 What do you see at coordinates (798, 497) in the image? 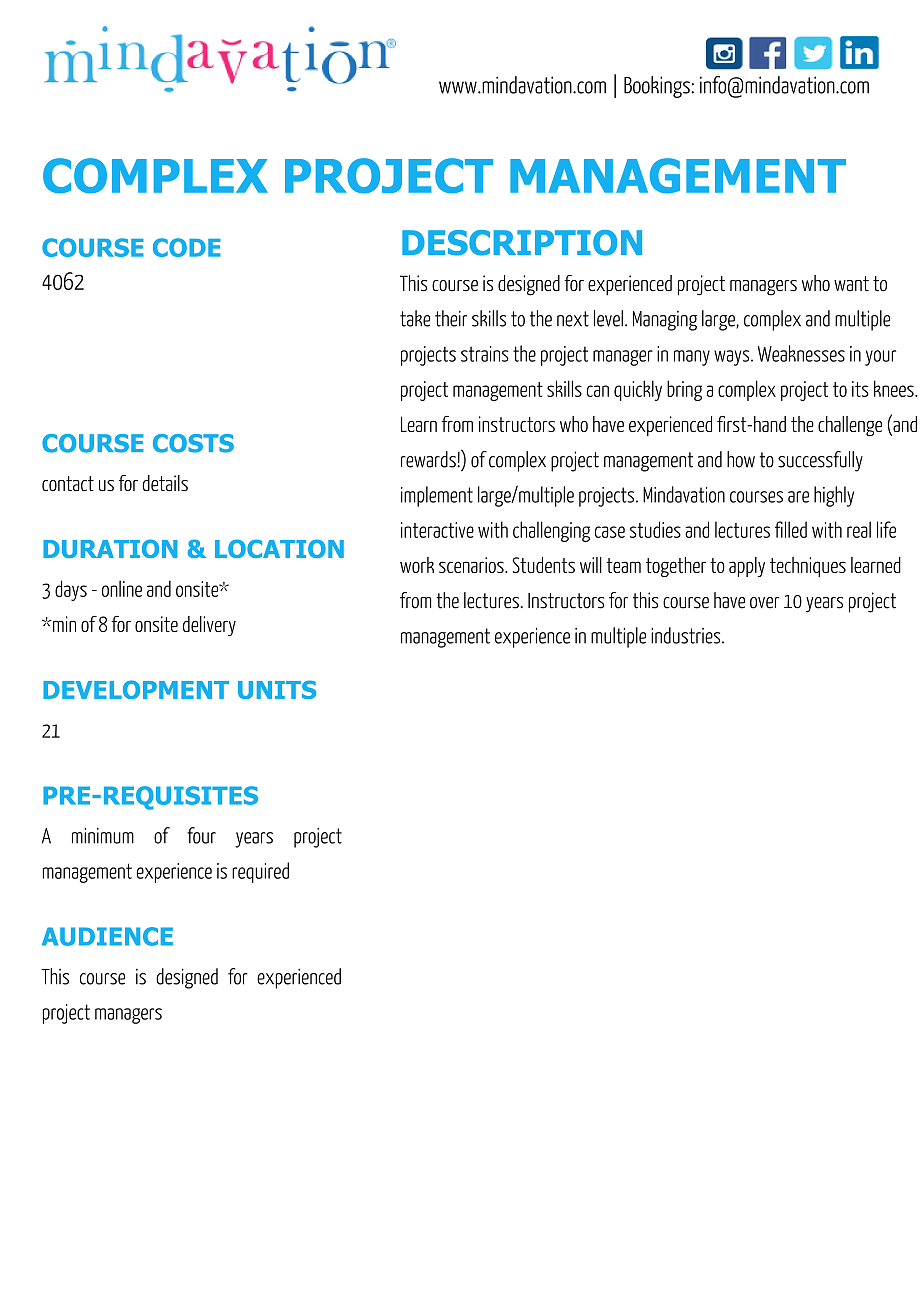
I see `are` at bounding box center [798, 497].
